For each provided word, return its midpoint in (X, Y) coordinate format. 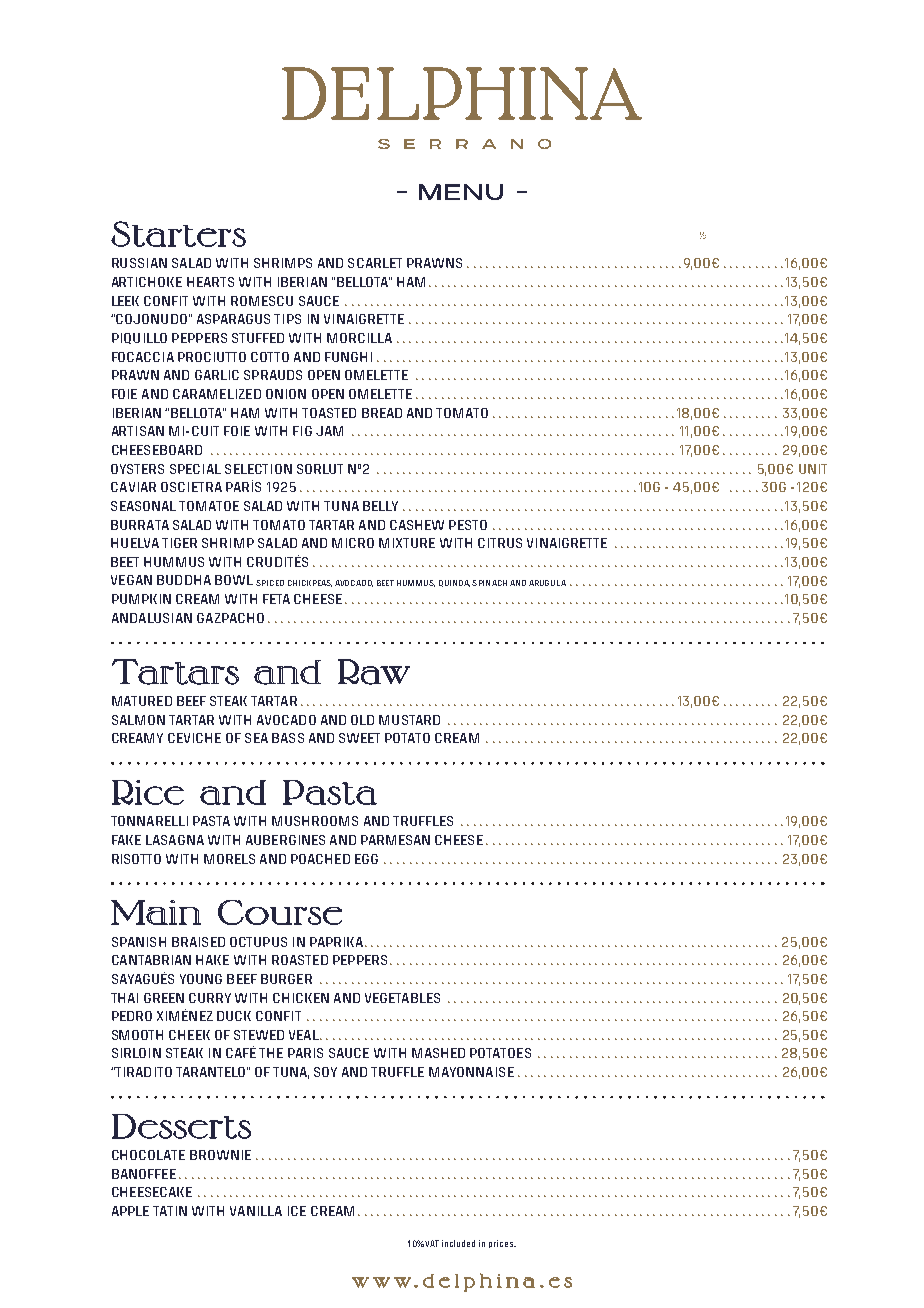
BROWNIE (220, 1155)
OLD (362, 720)
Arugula (547, 583)
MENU (461, 192)
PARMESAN (395, 840)
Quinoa (454, 583)
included (458, 1243)
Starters (178, 234)
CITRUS (500, 543)
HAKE (212, 960)
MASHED (438, 1053)
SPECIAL (195, 469)
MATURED (142, 701)
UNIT (813, 469)
